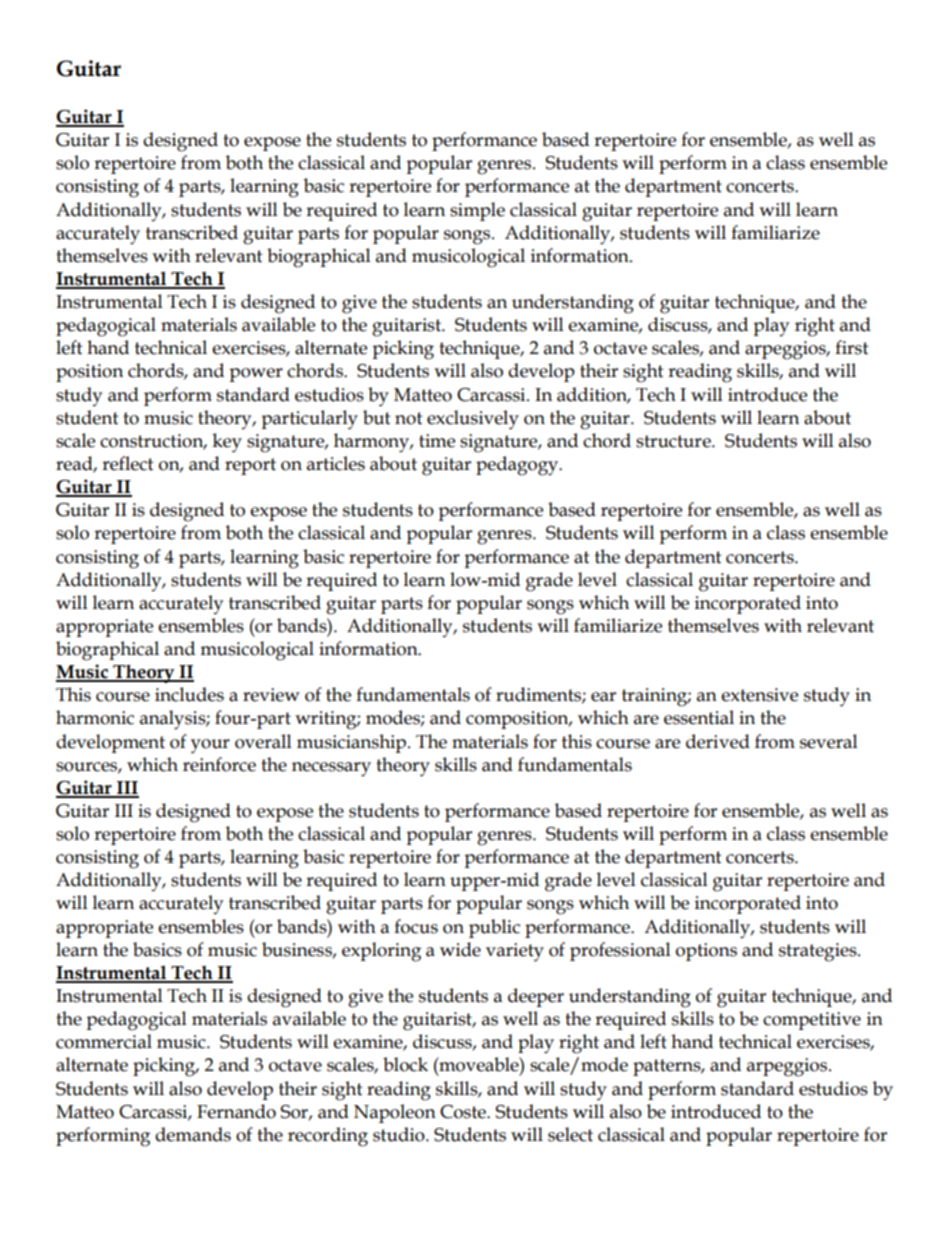 Image resolution: width=952 pixels, height=1233 pixels. Describe the element at coordinates (256, 375) in the page. I see `power` at that location.
